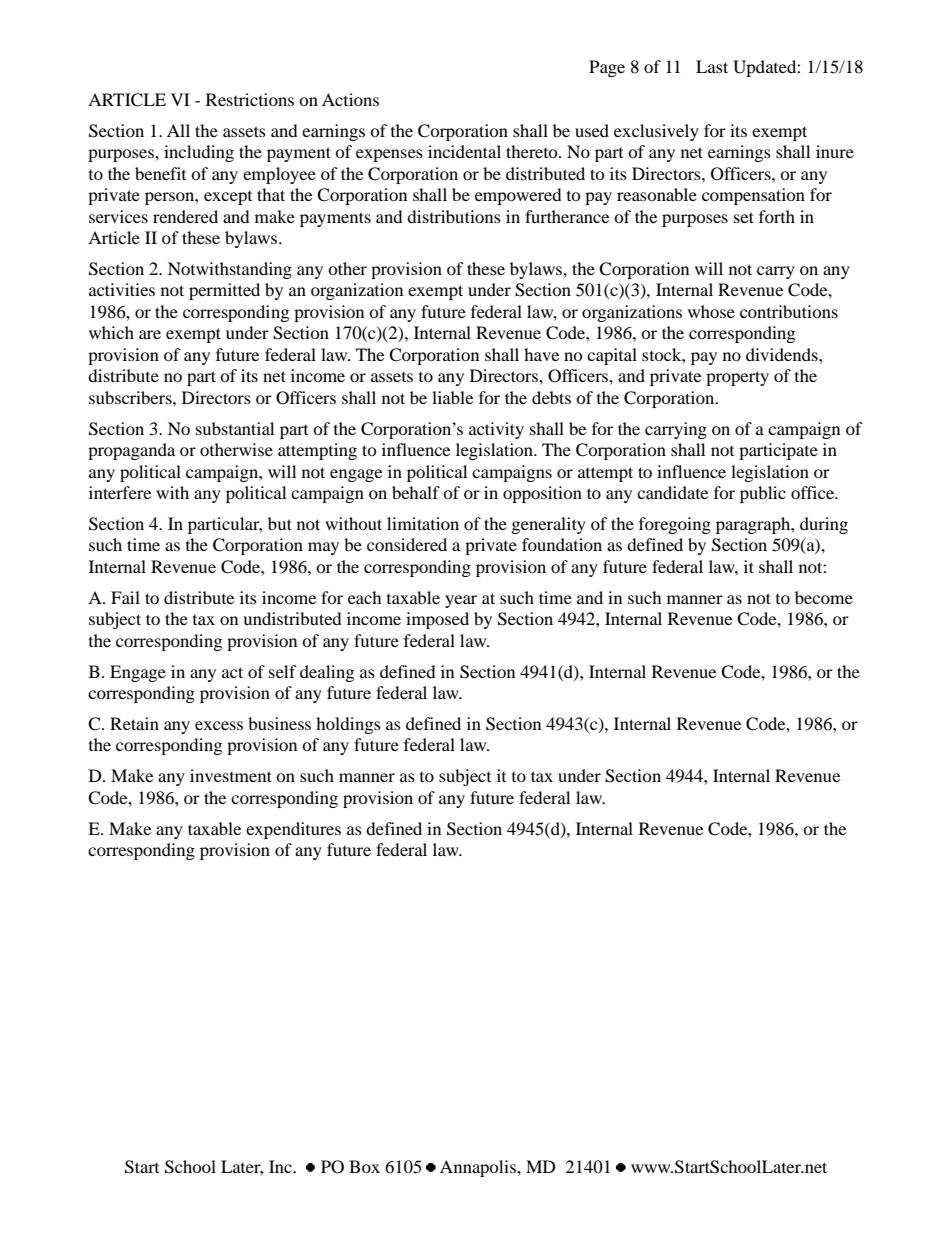 The image size is (952, 1233). I want to click on Annapolis, so click(479, 1168).
